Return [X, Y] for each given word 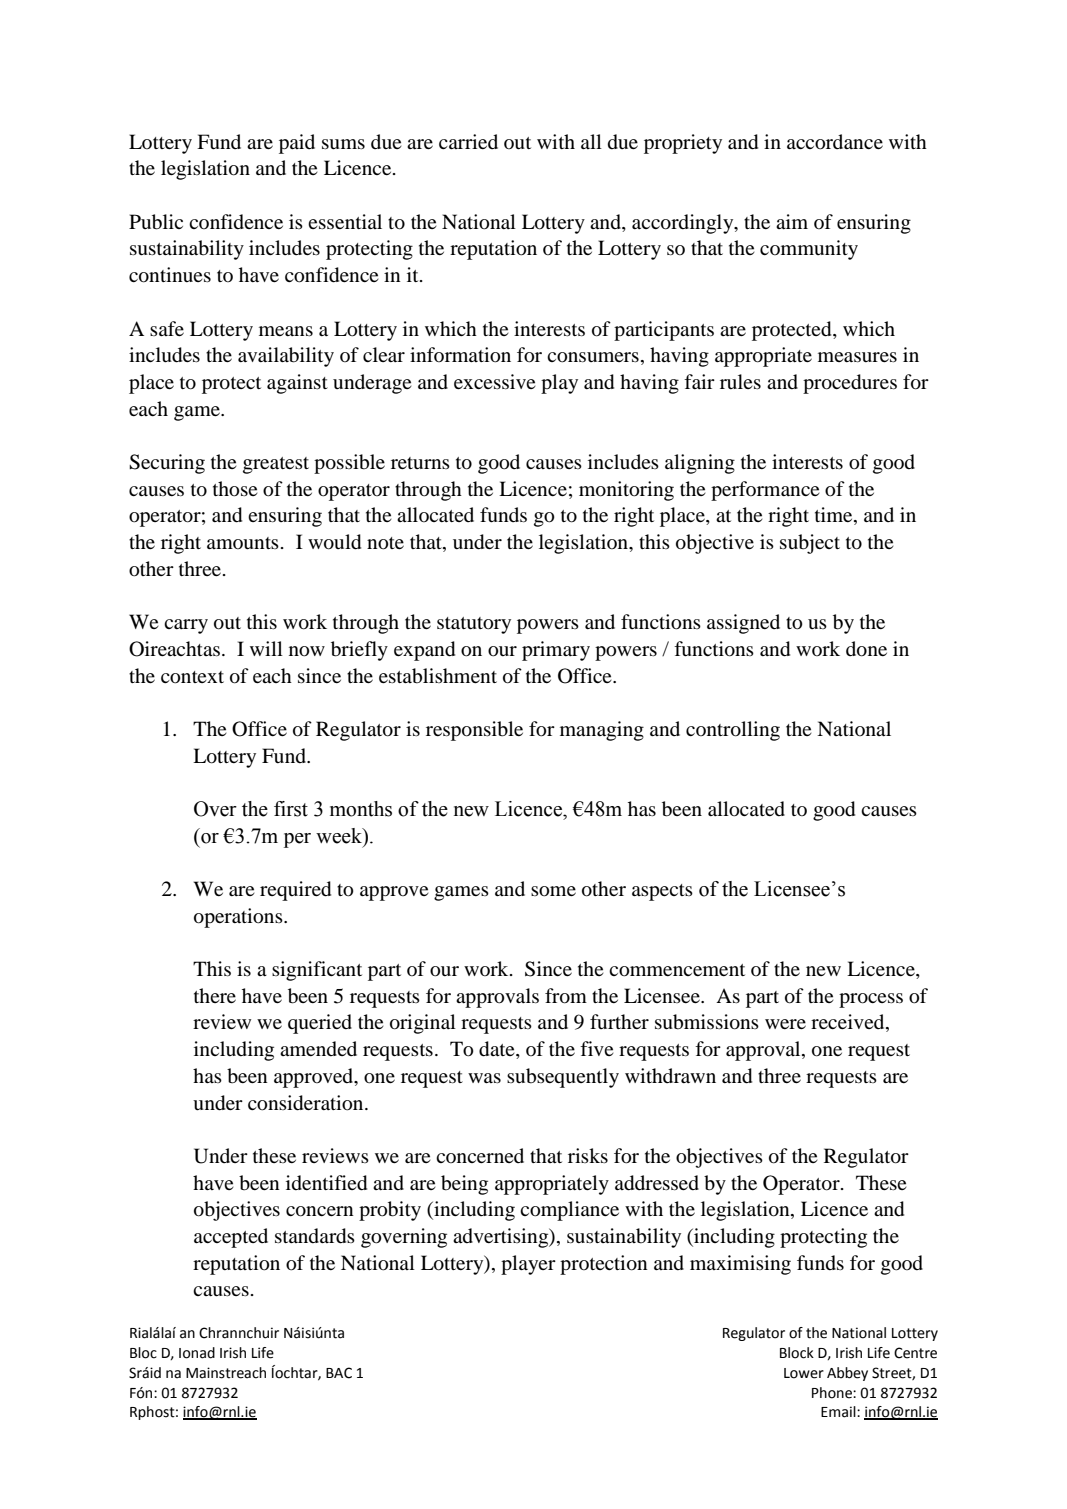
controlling [733, 731]
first [291, 809]
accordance [835, 142]
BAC [339, 1373]
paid [297, 144]
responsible [474, 731]
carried [468, 141]
